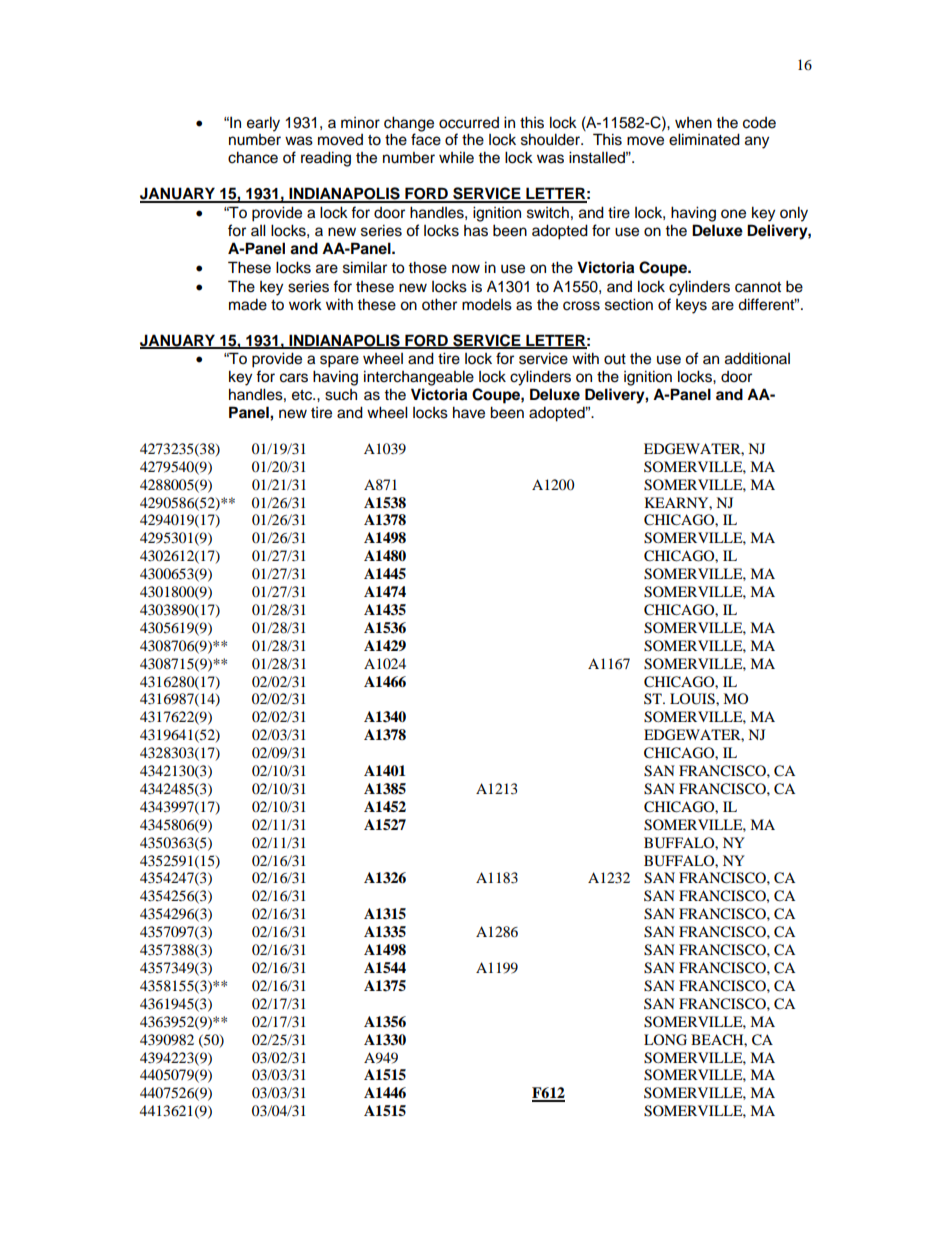  Describe the element at coordinates (551, 139) in the image. I see `shoulder` at that location.
